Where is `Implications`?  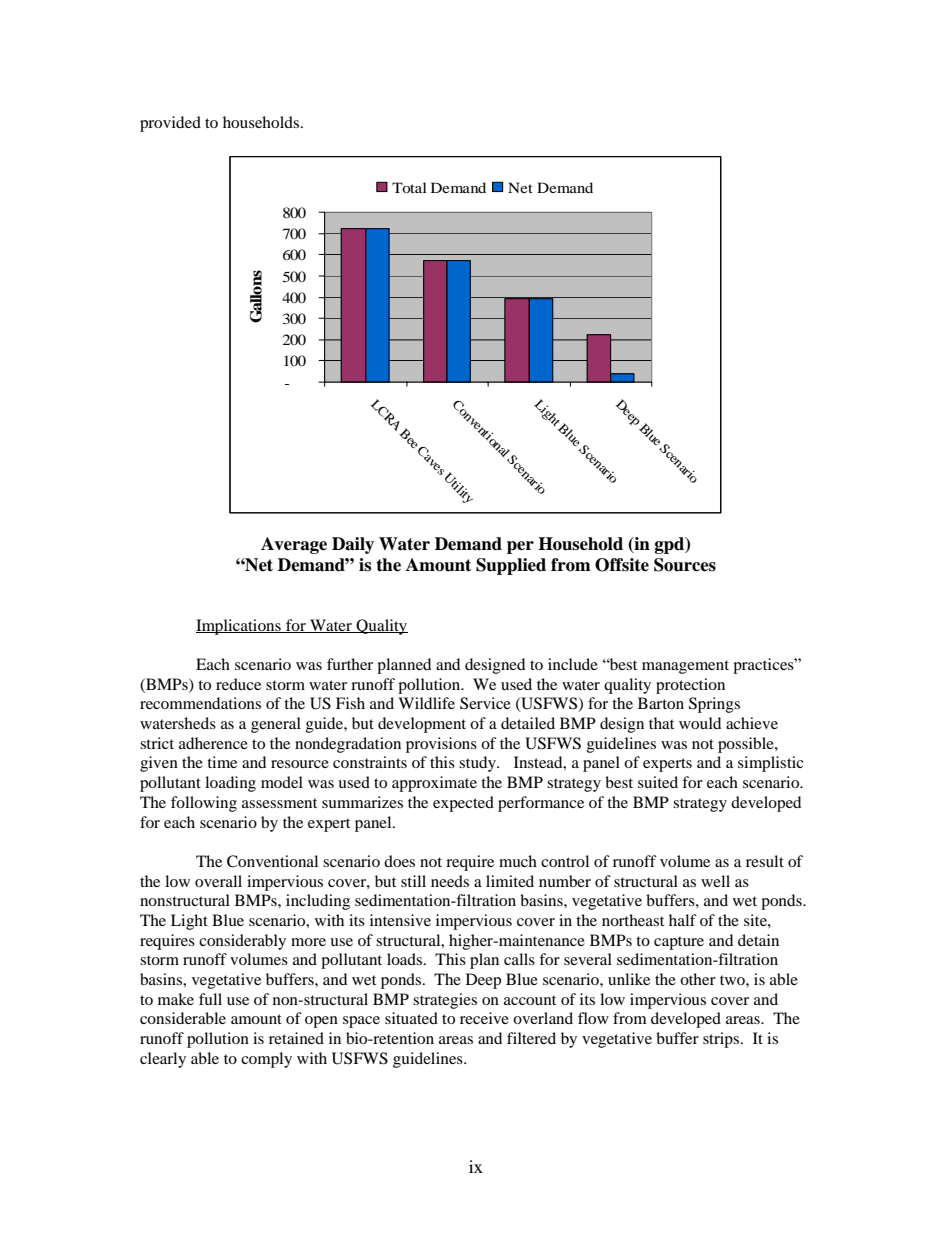 Implications is located at coordinates (239, 627).
